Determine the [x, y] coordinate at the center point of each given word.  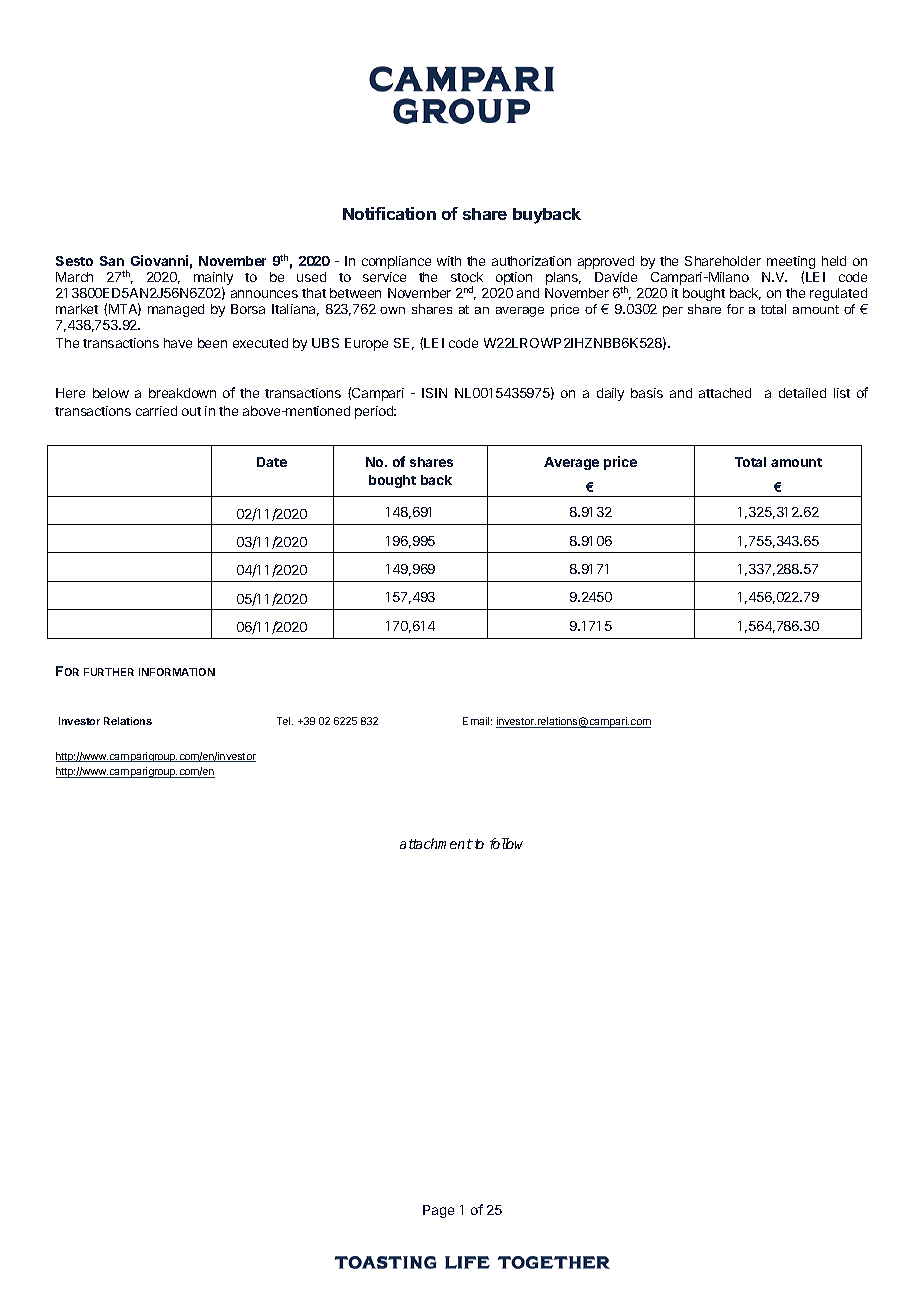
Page [438, 1211]
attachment [436, 843]
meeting [791, 264]
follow [506, 843]
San [112, 261]
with [449, 261]
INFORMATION [177, 672]
